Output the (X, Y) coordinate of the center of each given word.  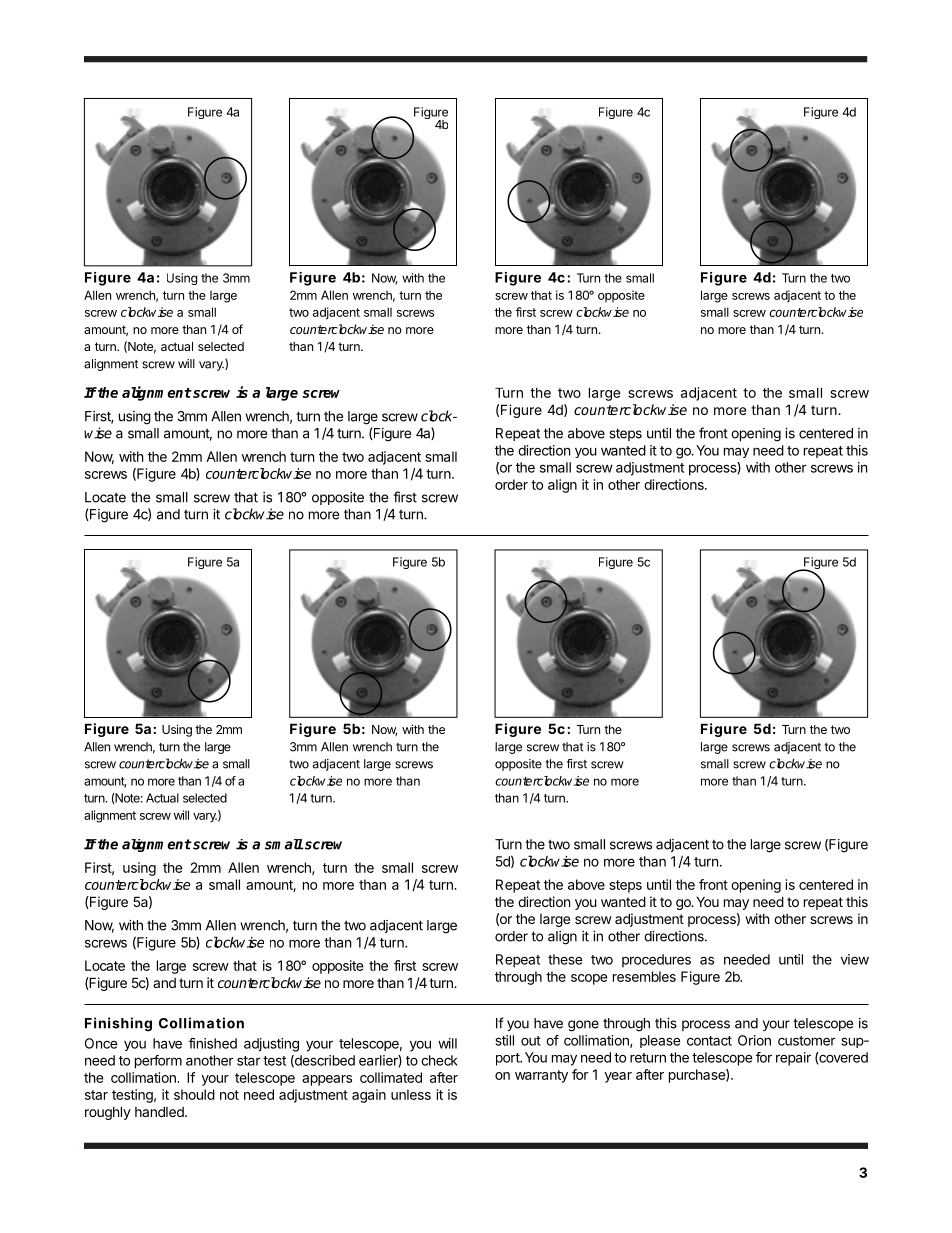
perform (158, 1062)
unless (411, 1094)
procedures (656, 961)
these (565, 959)
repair (793, 1059)
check (439, 1060)
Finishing (118, 1024)
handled (160, 1111)
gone (583, 1026)
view (855, 959)
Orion (754, 1040)
